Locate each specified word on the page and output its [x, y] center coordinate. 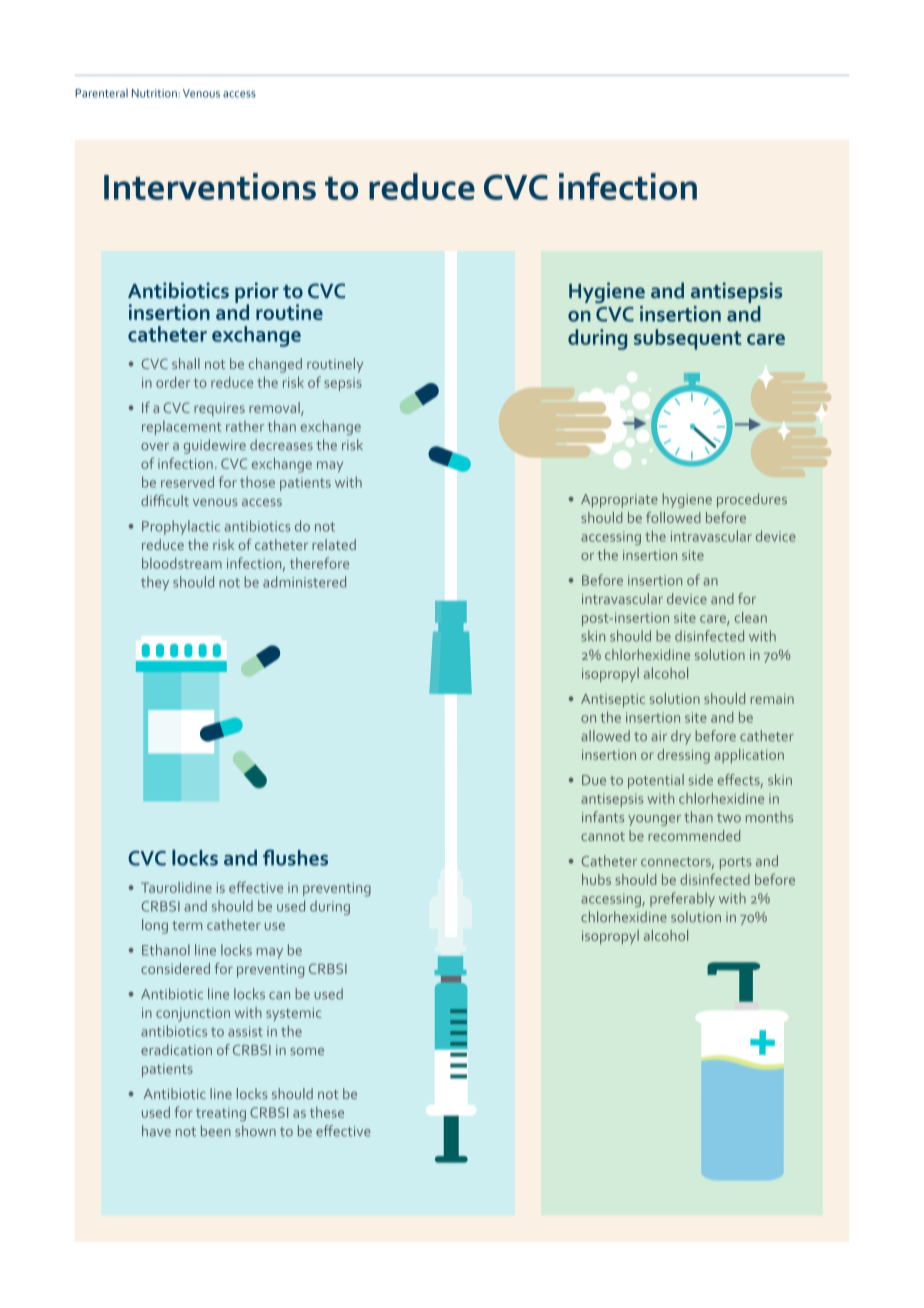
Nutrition [155, 93]
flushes [295, 857]
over [155, 447]
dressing [683, 756]
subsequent [687, 339]
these [327, 1112]
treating [221, 1114]
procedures [752, 500]
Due [594, 780]
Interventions [210, 186]
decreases [281, 445]
